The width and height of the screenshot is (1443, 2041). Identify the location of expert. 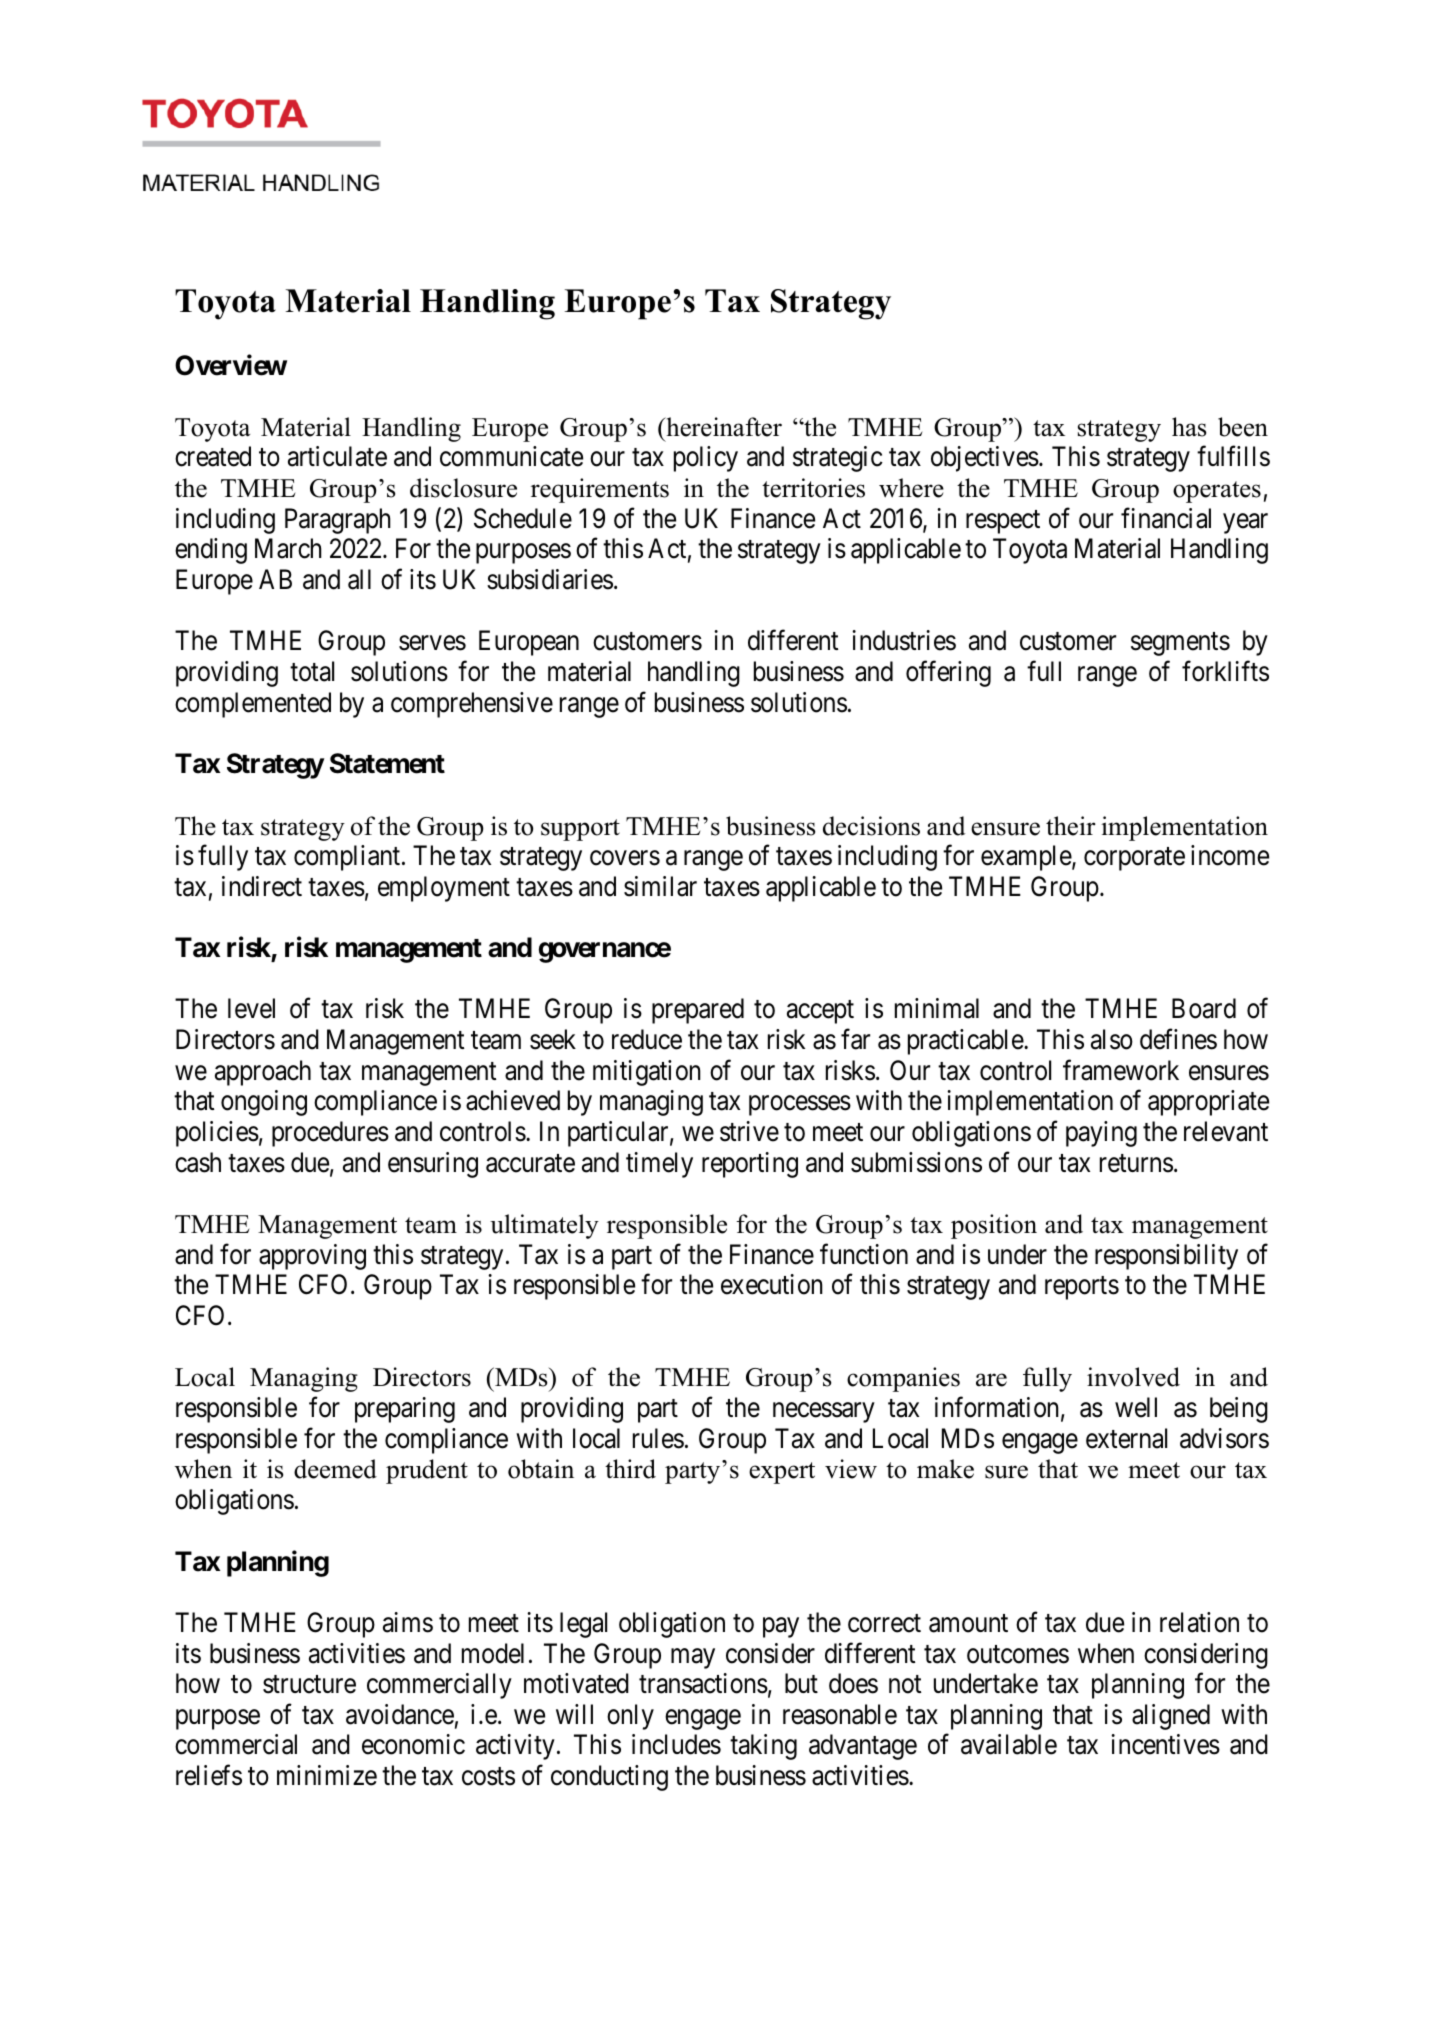
(782, 1473).
